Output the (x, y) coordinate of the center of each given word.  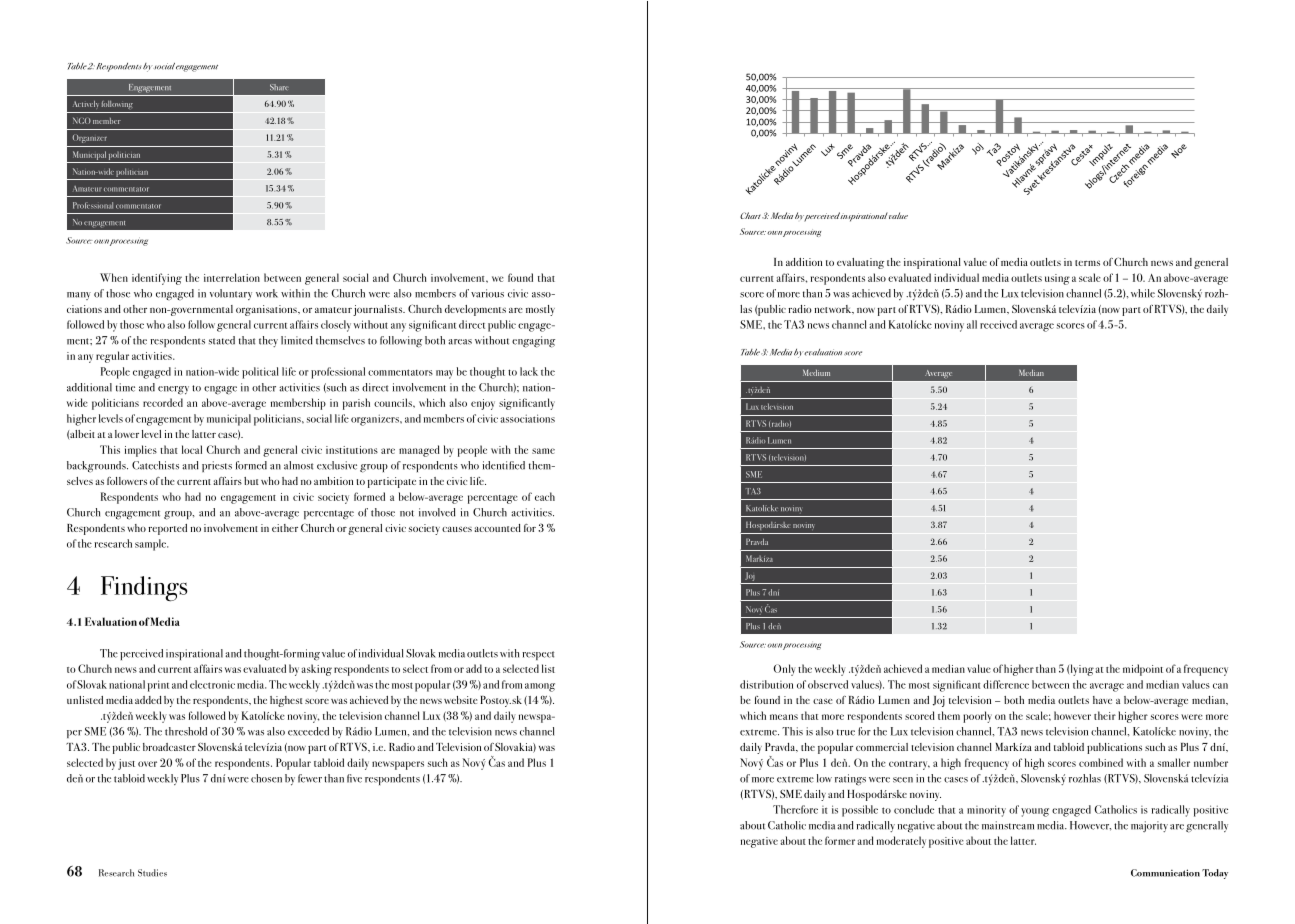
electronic (212, 684)
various (487, 293)
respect (538, 655)
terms (1087, 263)
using (1057, 279)
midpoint (1143, 670)
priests (217, 466)
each (545, 496)
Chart (750, 215)
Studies (152, 873)
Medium (816, 372)
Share (278, 87)
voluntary (231, 294)
